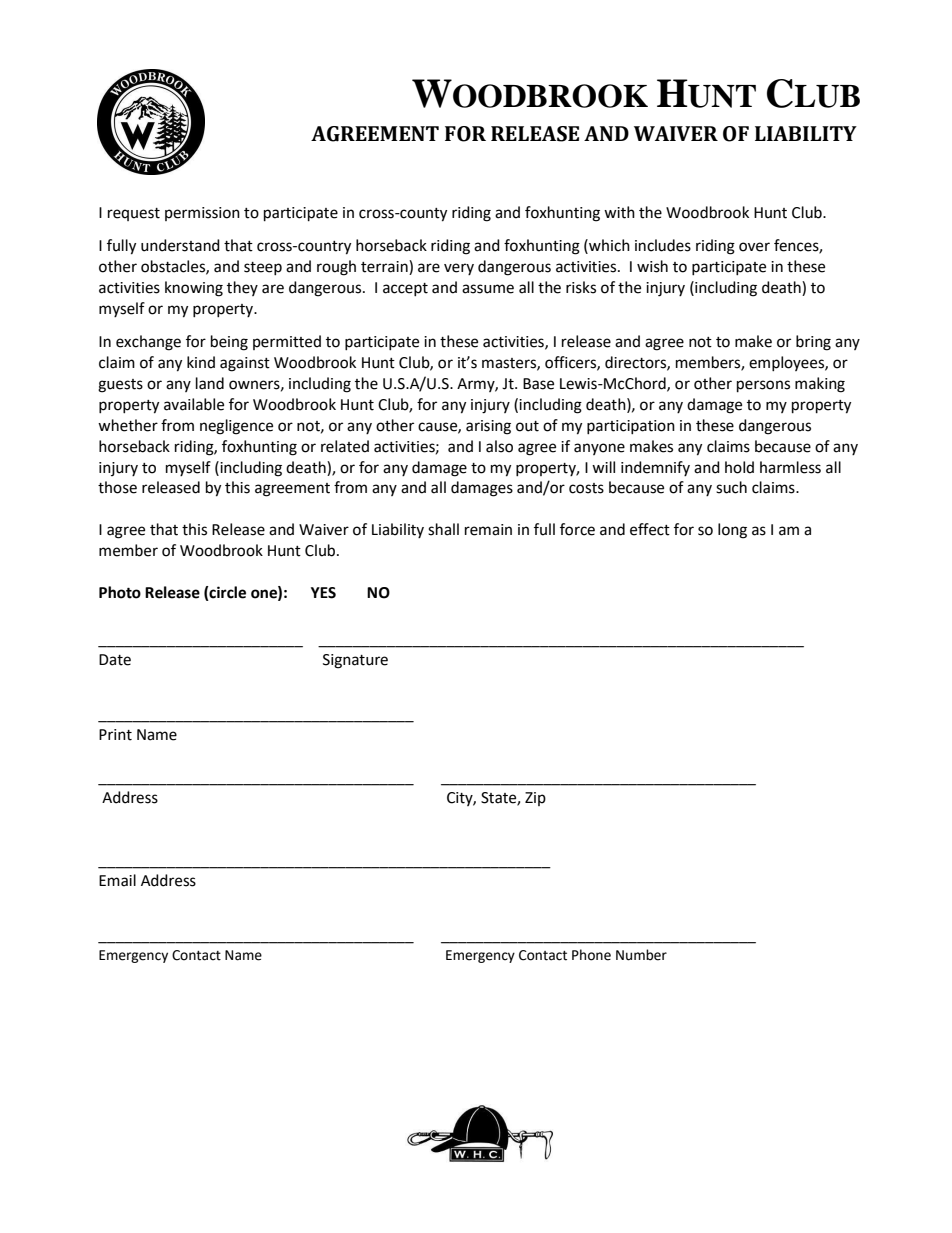  Describe the element at coordinates (739, 467) in the image. I see `hold` at that location.
